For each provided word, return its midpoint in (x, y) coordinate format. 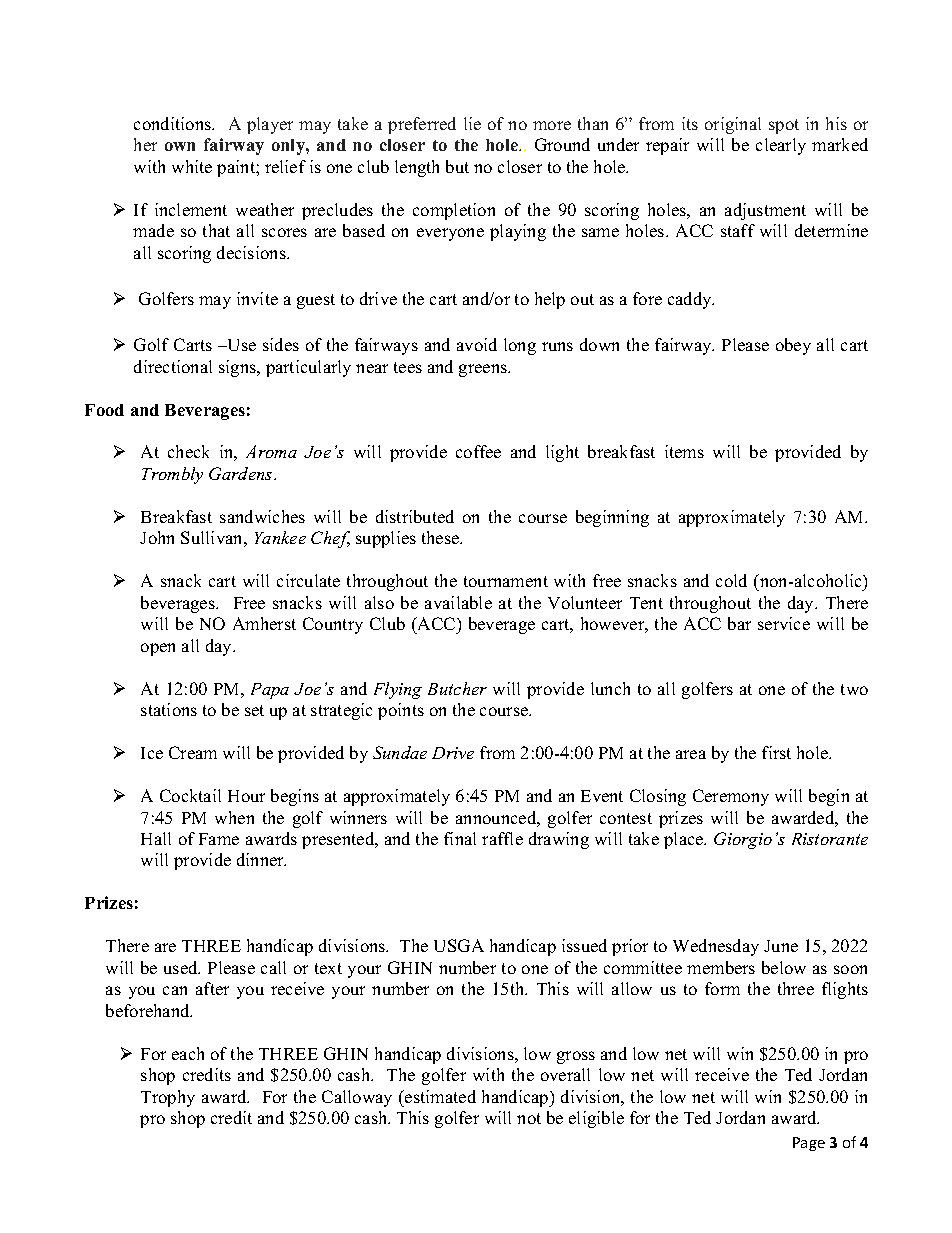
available (458, 602)
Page (809, 1144)
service (784, 623)
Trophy (168, 1098)
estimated (439, 1096)
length (417, 168)
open (158, 649)
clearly (781, 146)
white (192, 166)
